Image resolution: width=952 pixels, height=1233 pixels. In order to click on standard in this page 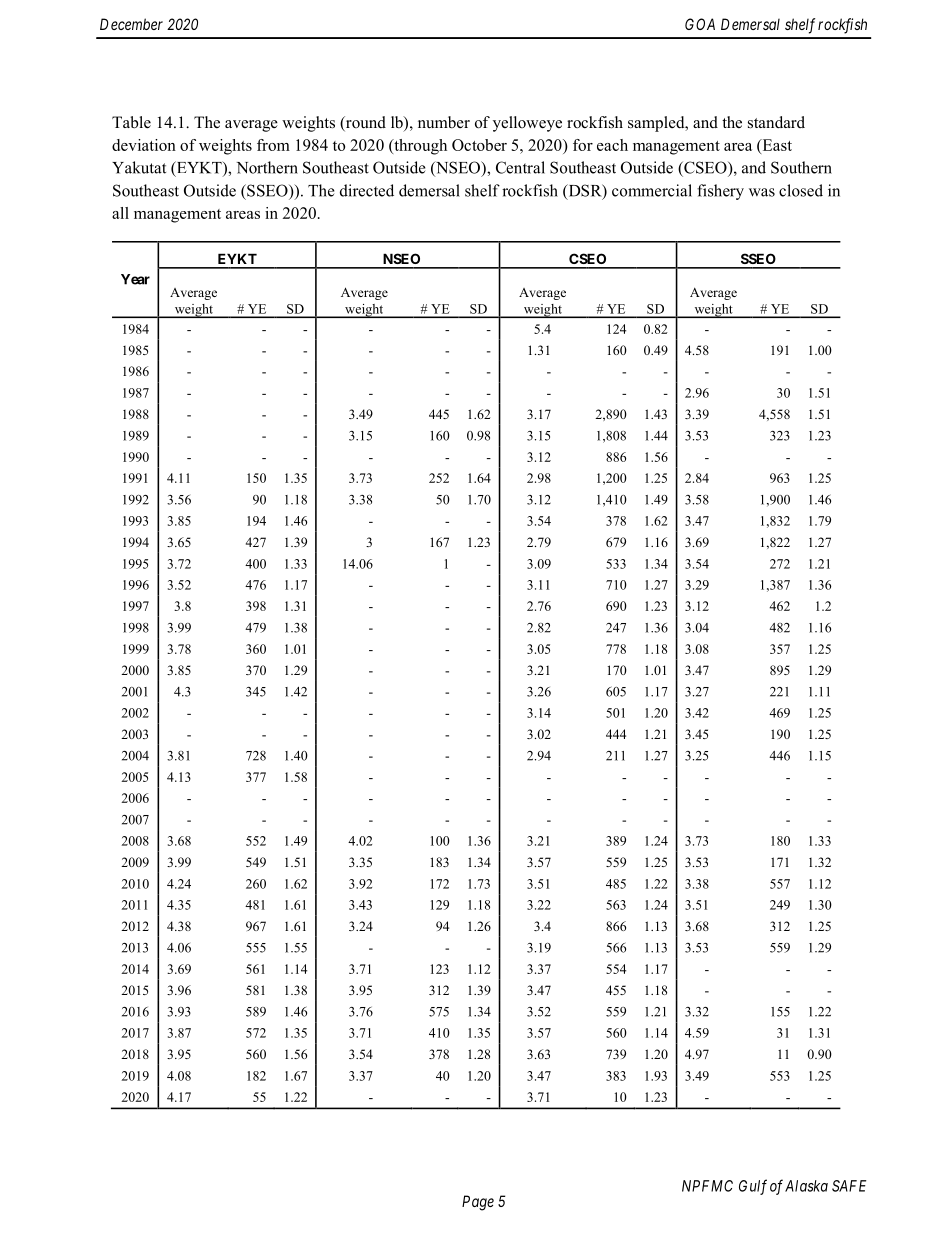, I will do `click(776, 122)`.
